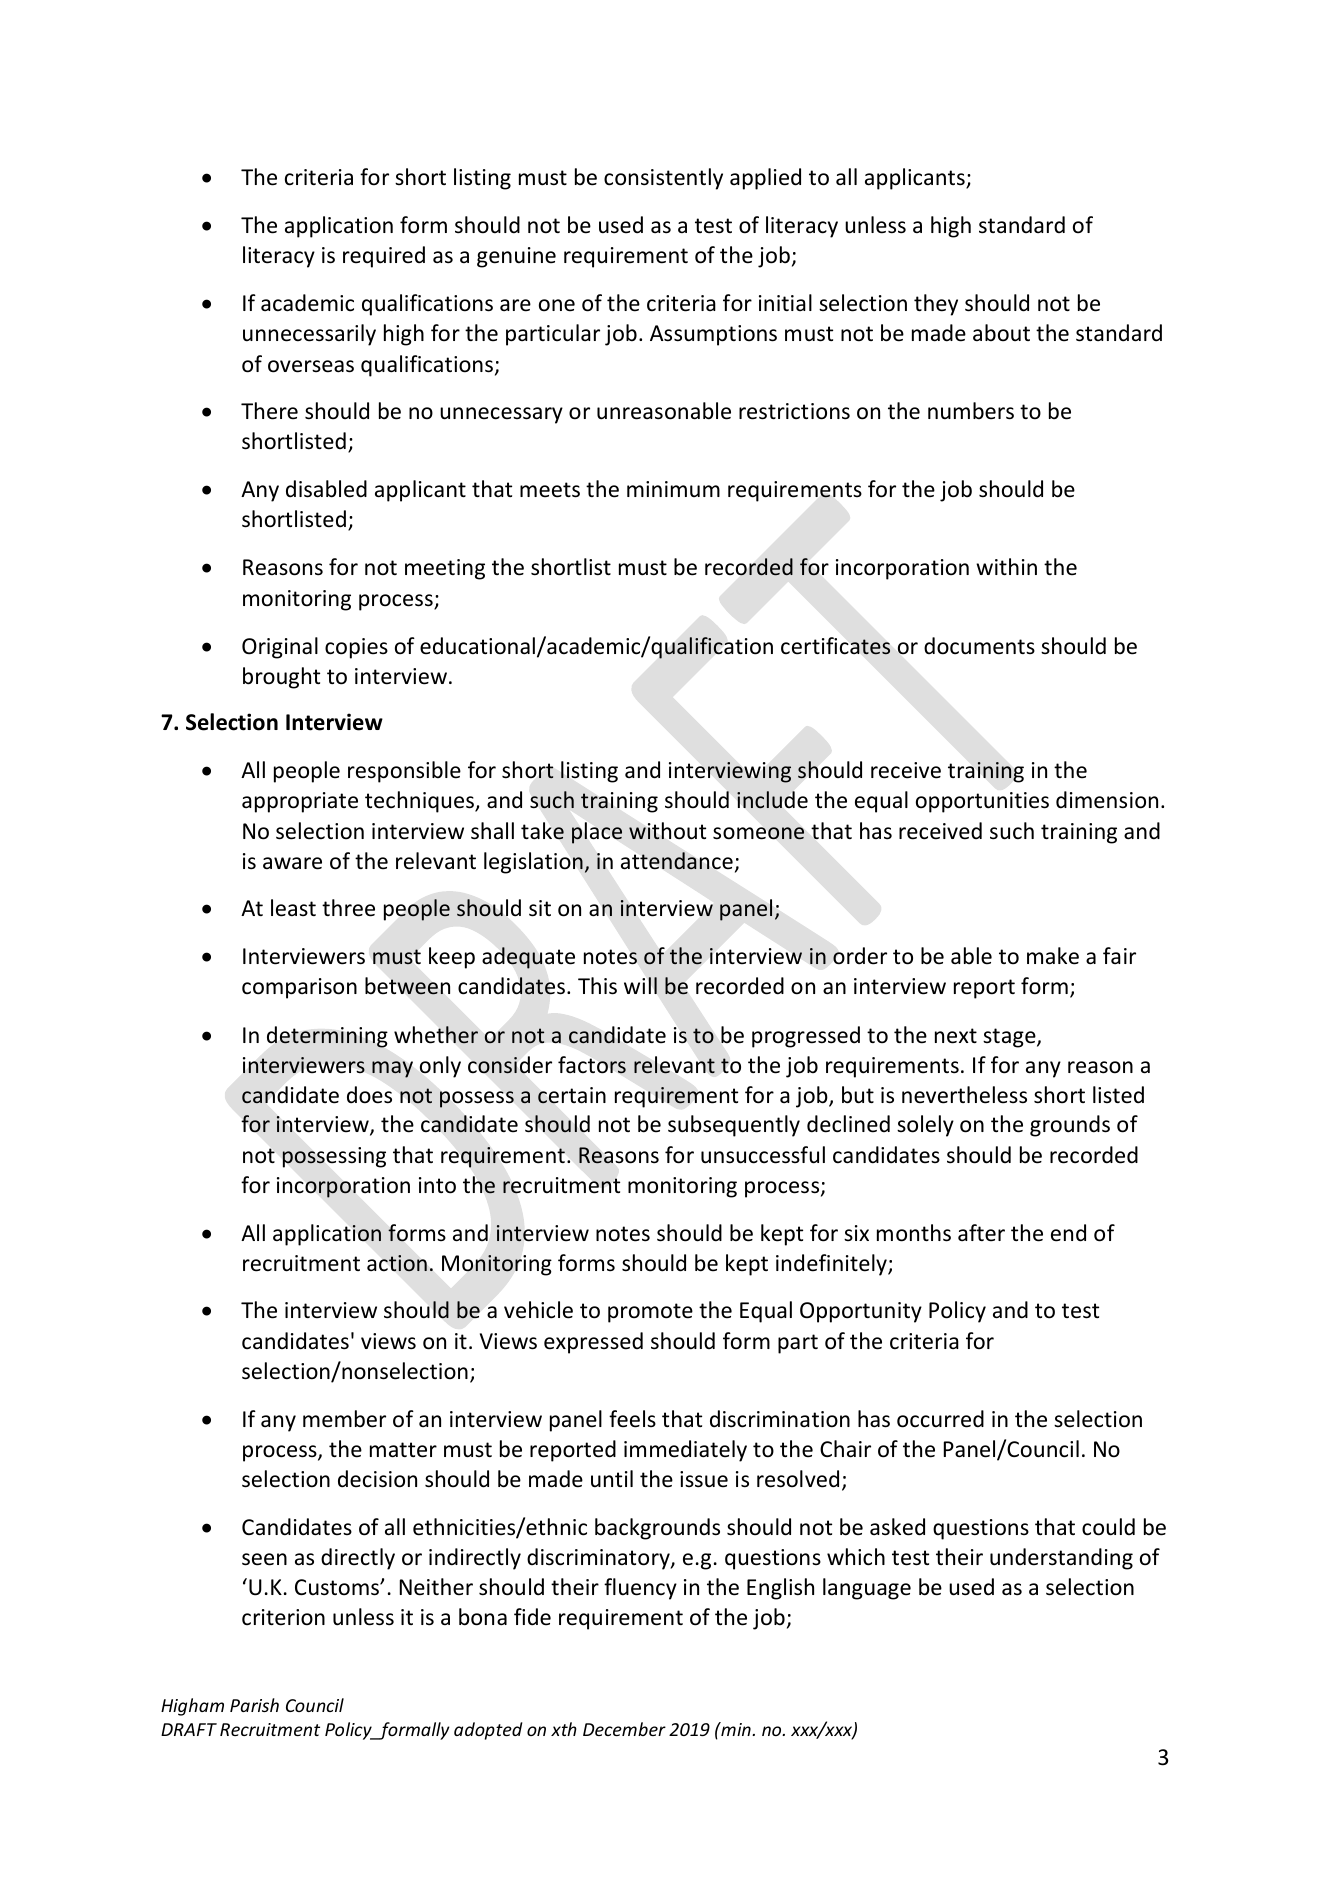 The height and width of the screenshot is (1881, 1330). What do you see at coordinates (663, 179) in the screenshot?
I see `consistently` at bounding box center [663, 179].
